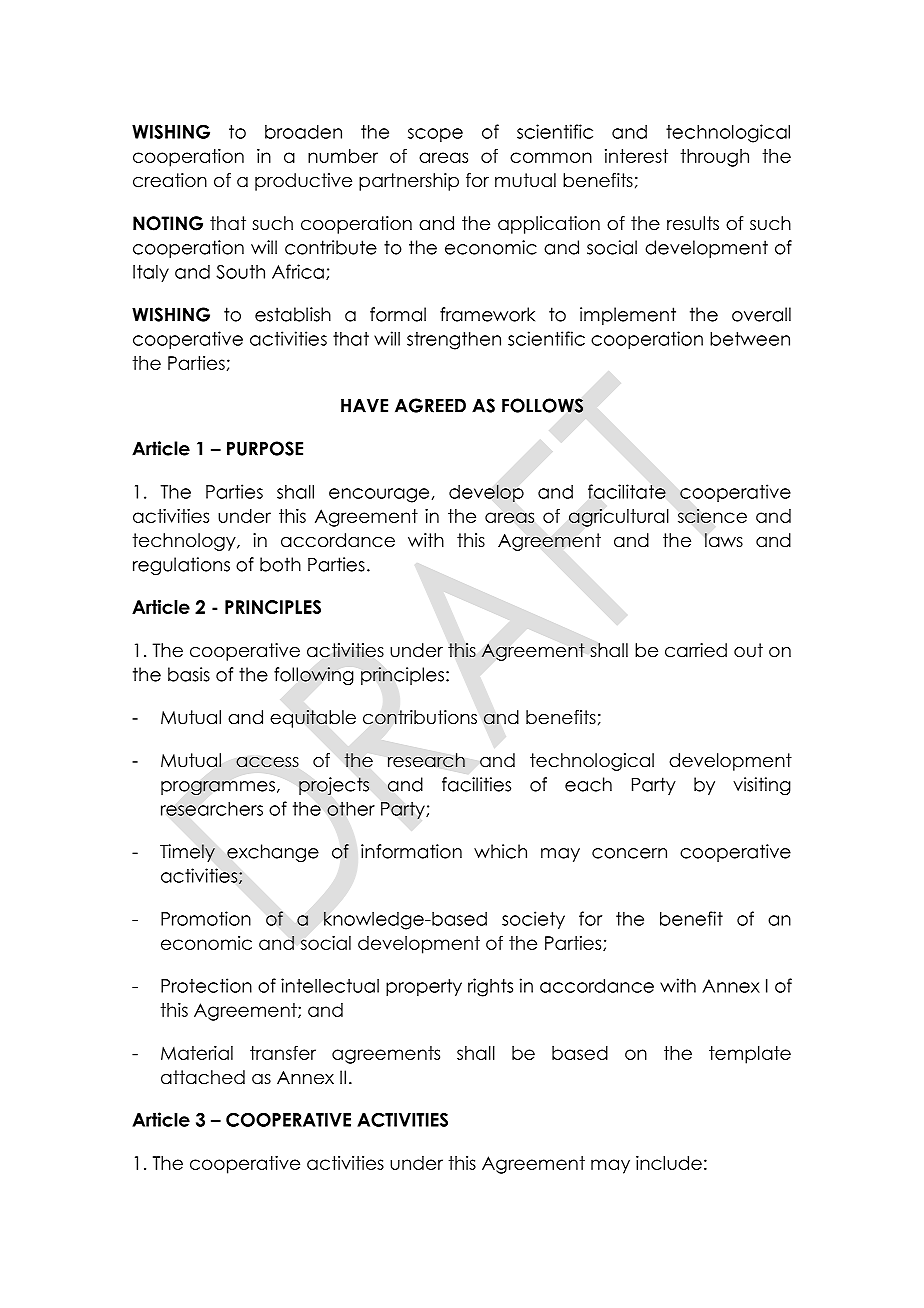  What do you see at coordinates (430, 405) in the document?
I see `AGREED` at bounding box center [430, 405].
